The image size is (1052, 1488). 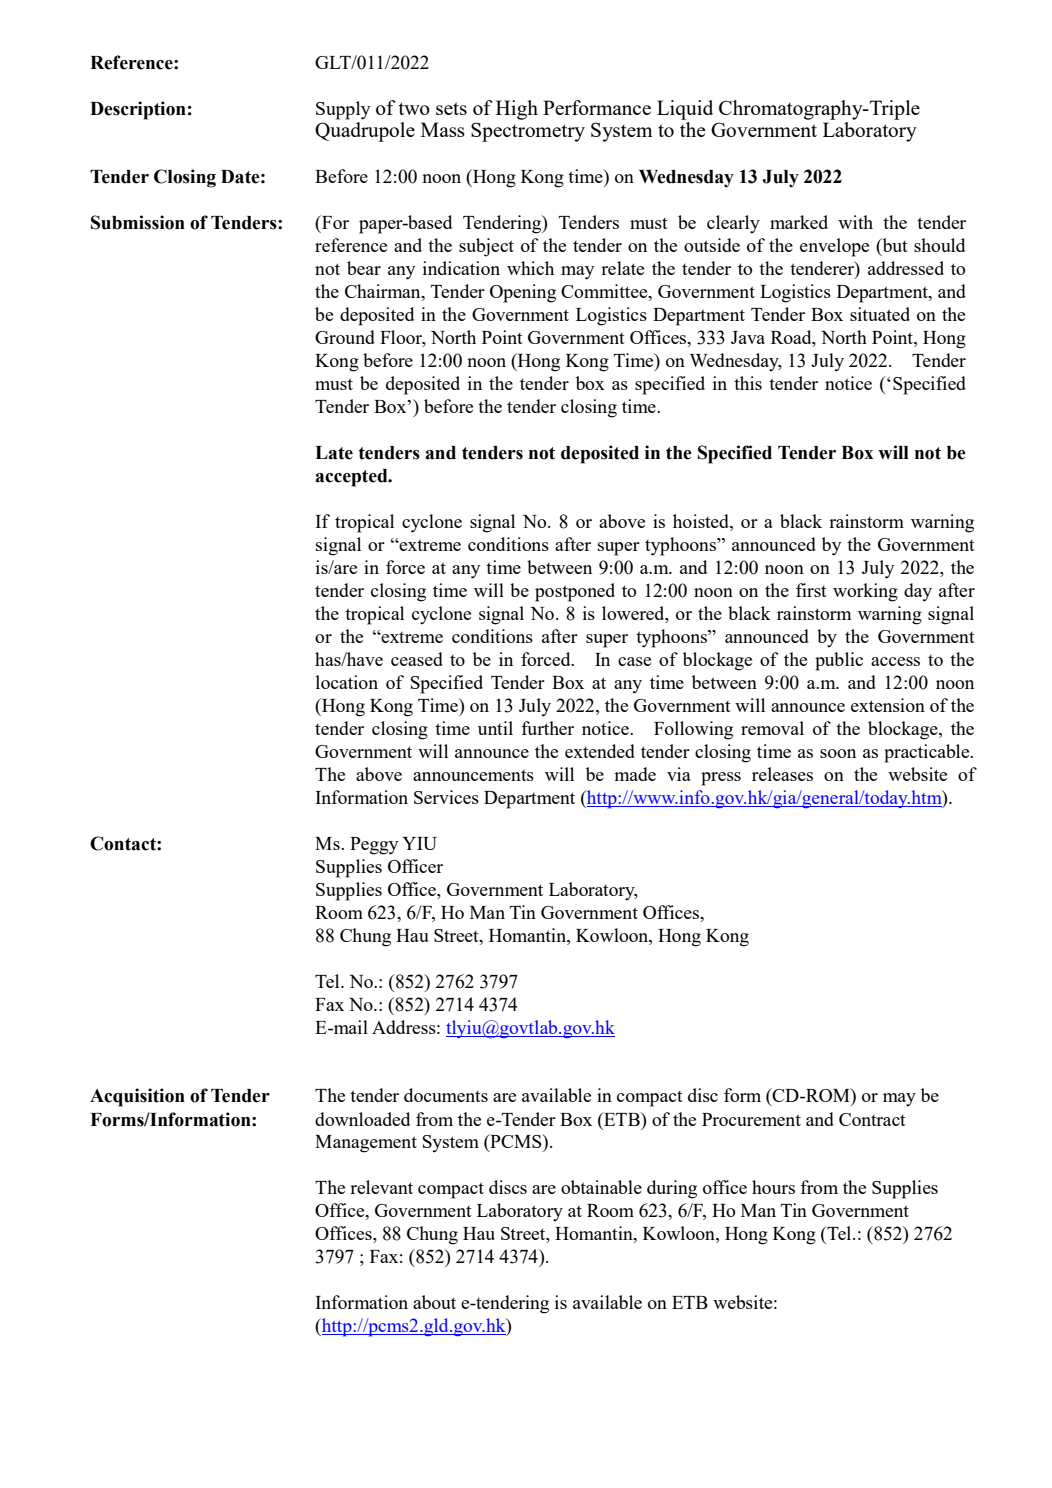 I want to click on extension, so click(x=888, y=705).
